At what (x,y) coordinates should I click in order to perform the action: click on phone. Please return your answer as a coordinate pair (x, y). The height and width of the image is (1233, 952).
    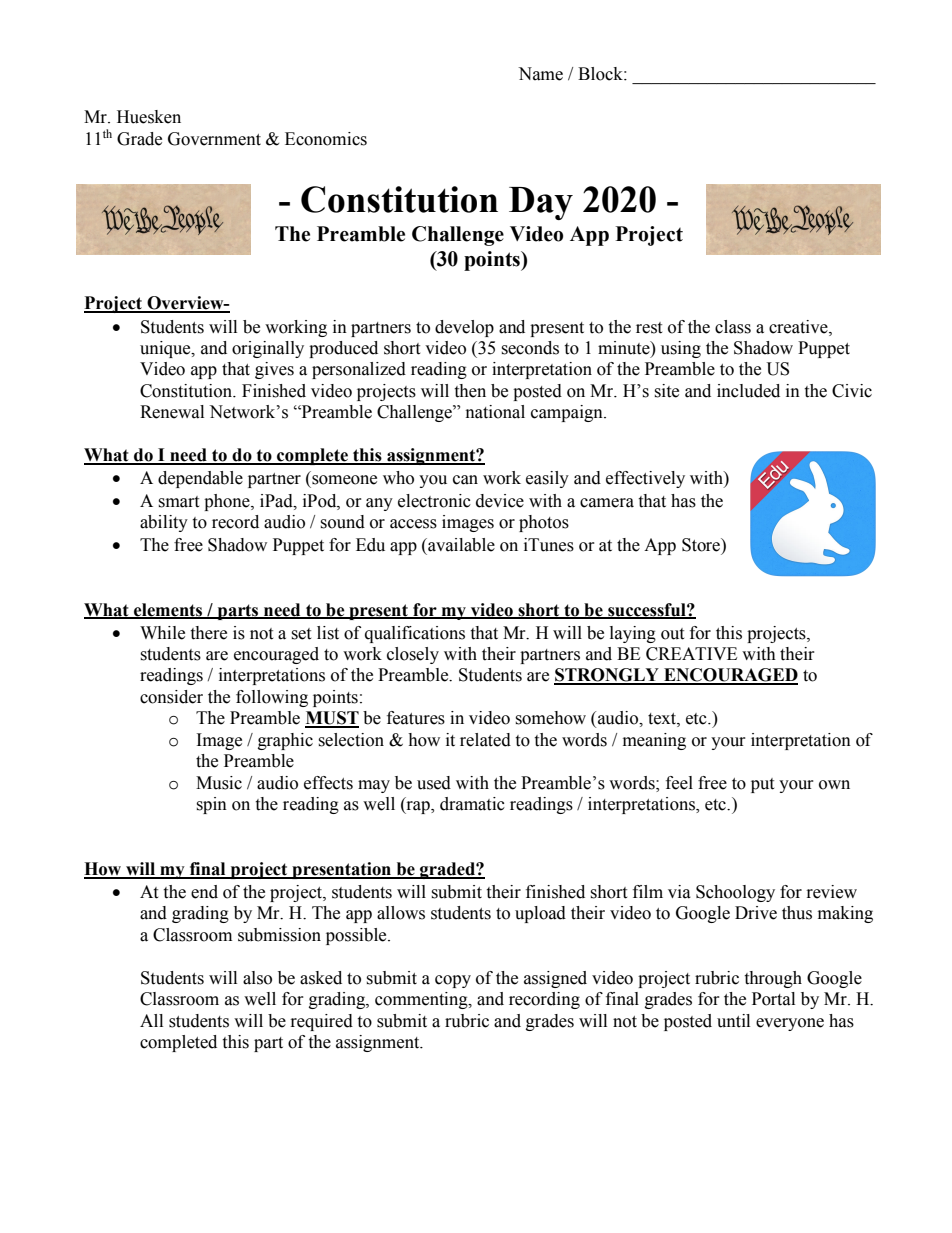
    Looking at the image, I should click on (228, 502).
